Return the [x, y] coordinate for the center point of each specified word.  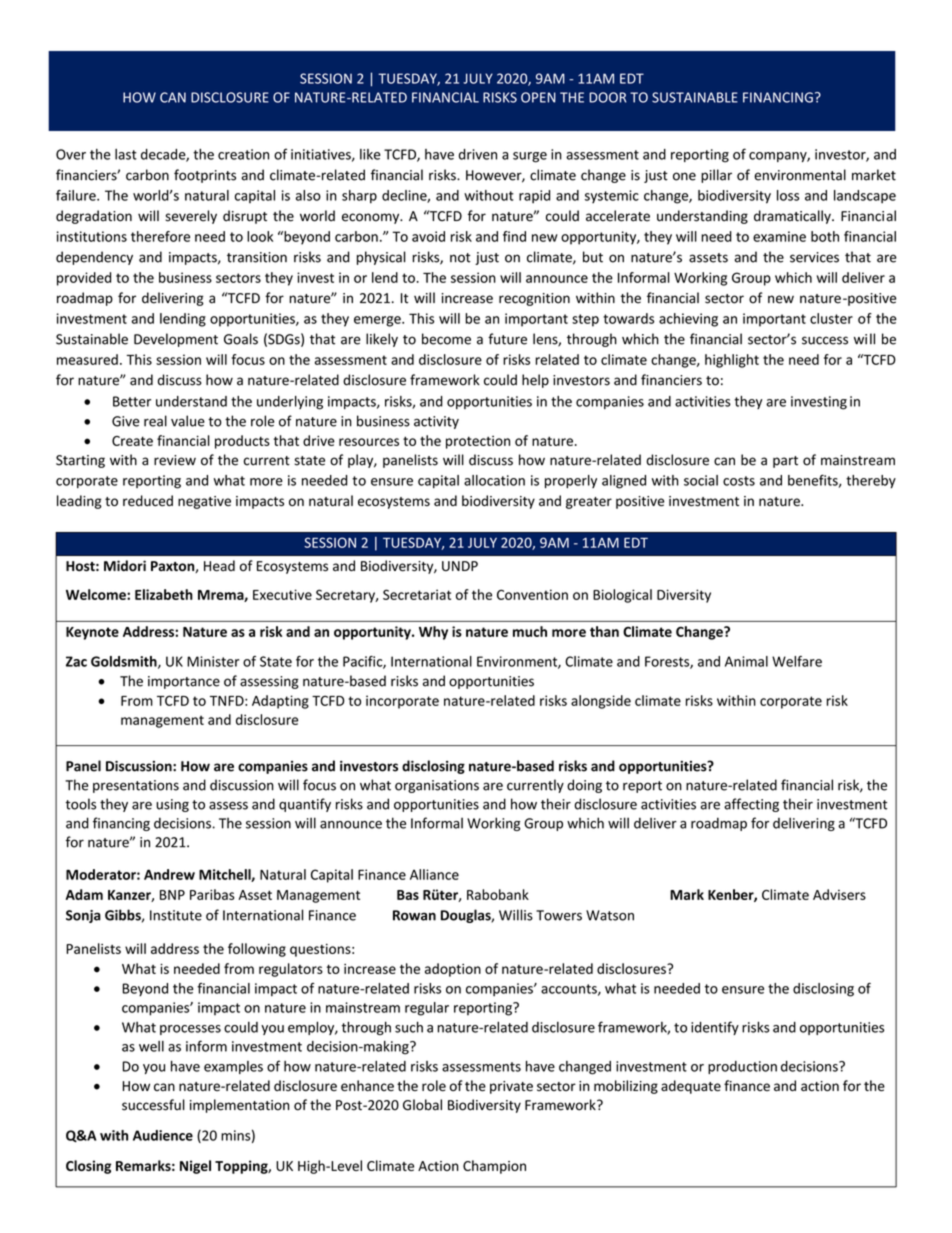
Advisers [839, 894]
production [742, 1067]
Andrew [169, 874]
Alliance [434, 874]
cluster [831, 318]
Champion [494, 1167]
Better [132, 401]
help [535, 381]
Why [433, 633]
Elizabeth [164, 594]
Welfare [797, 661]
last [126, 154]
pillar [716, 176]
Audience [163, 1135]
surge [530, 157]
